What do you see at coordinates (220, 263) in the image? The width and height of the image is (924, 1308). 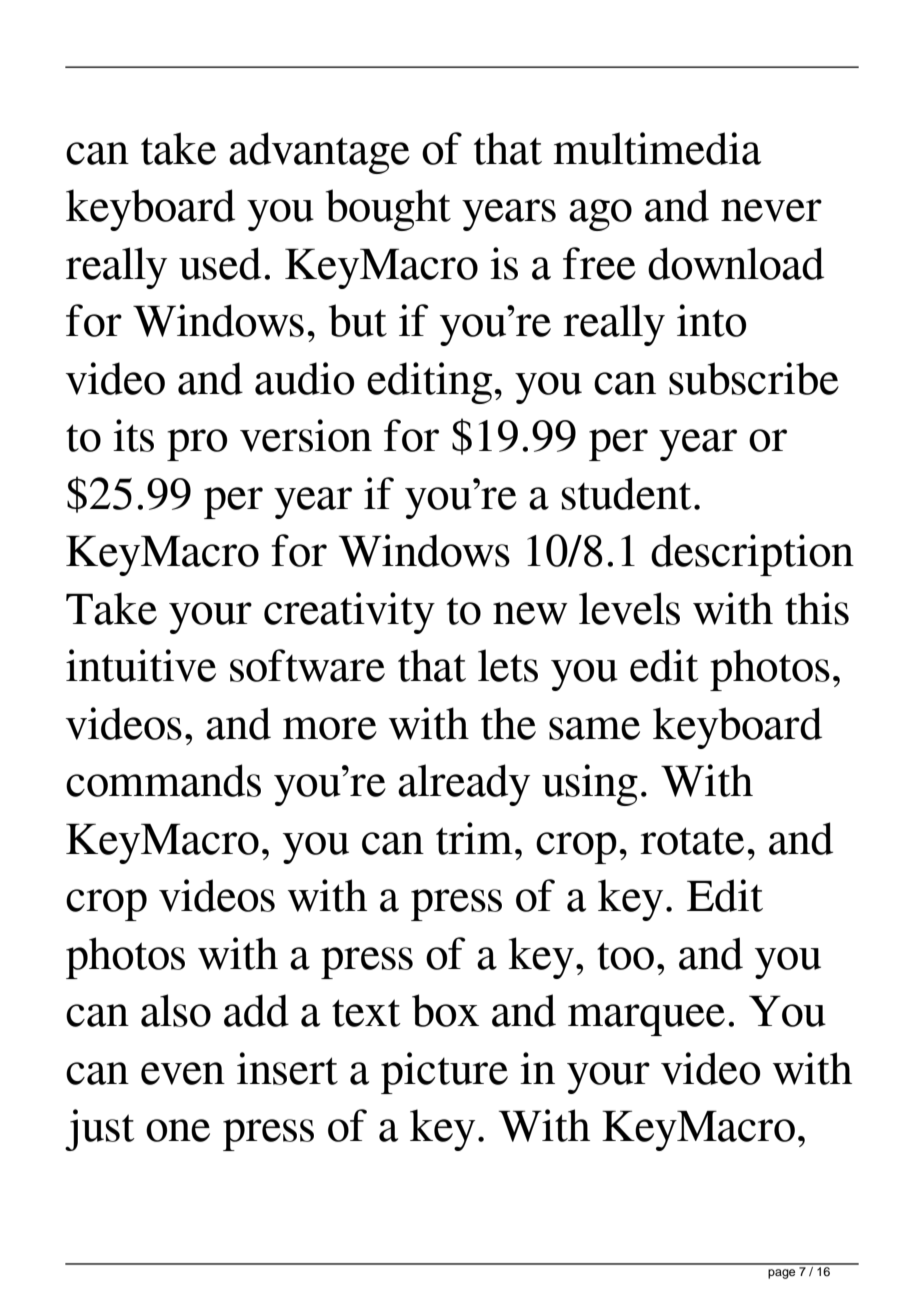 I see `used` at bounding box center [220, 263].
